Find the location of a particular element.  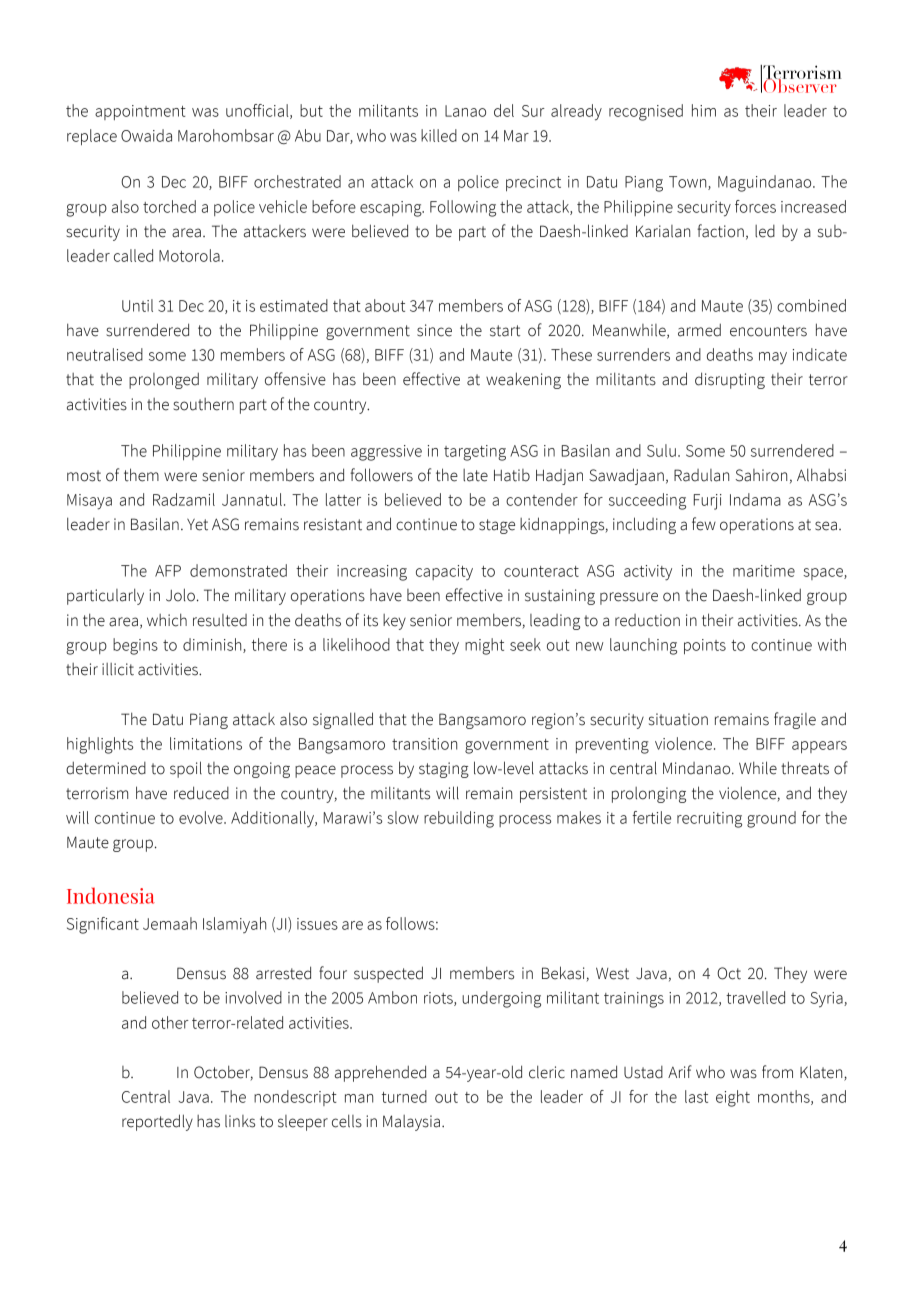

might is located at coordinates (484, 646).
